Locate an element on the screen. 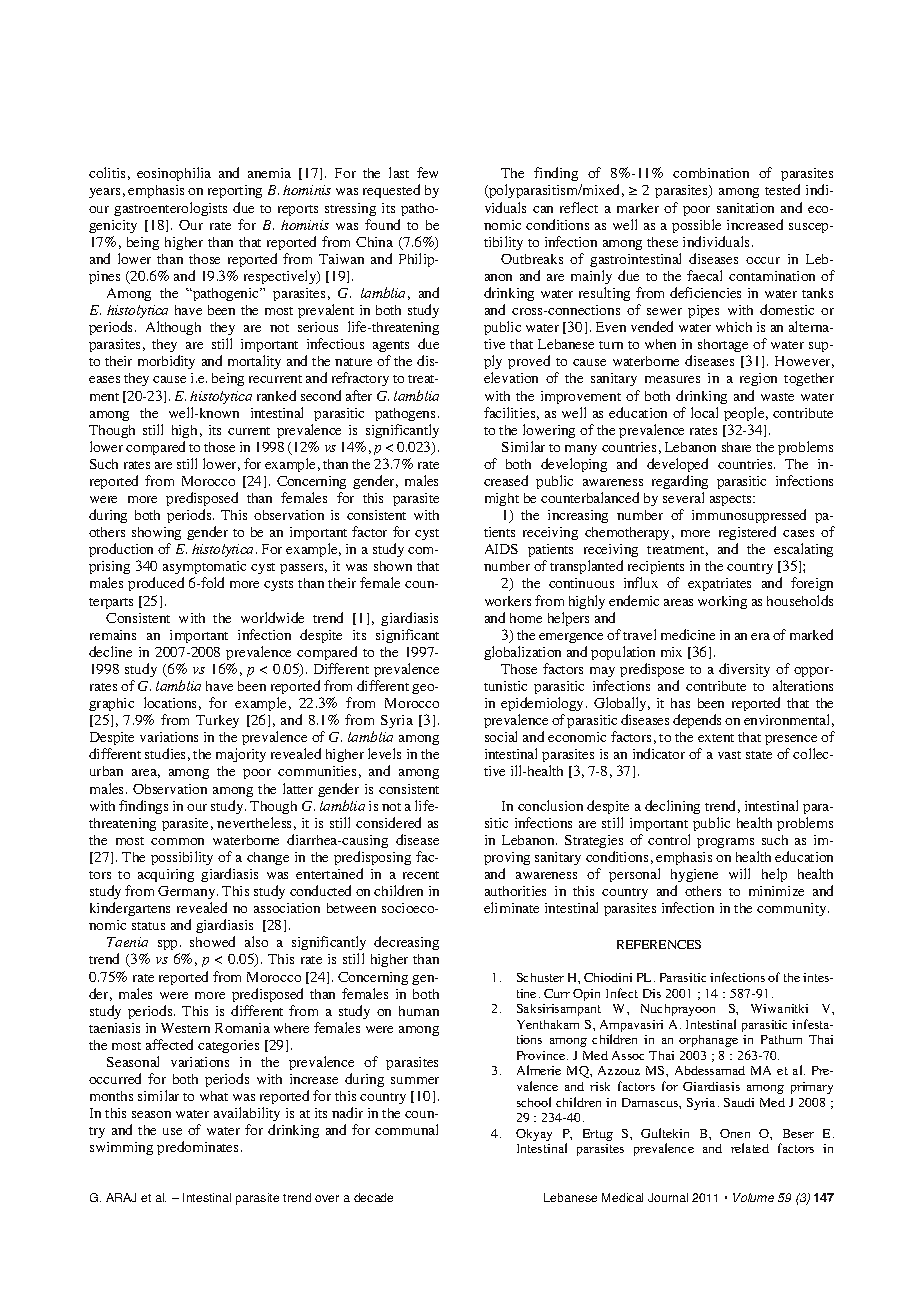 This screenshot has width=924, height=1308. few is located at coordinates (427, 172).
